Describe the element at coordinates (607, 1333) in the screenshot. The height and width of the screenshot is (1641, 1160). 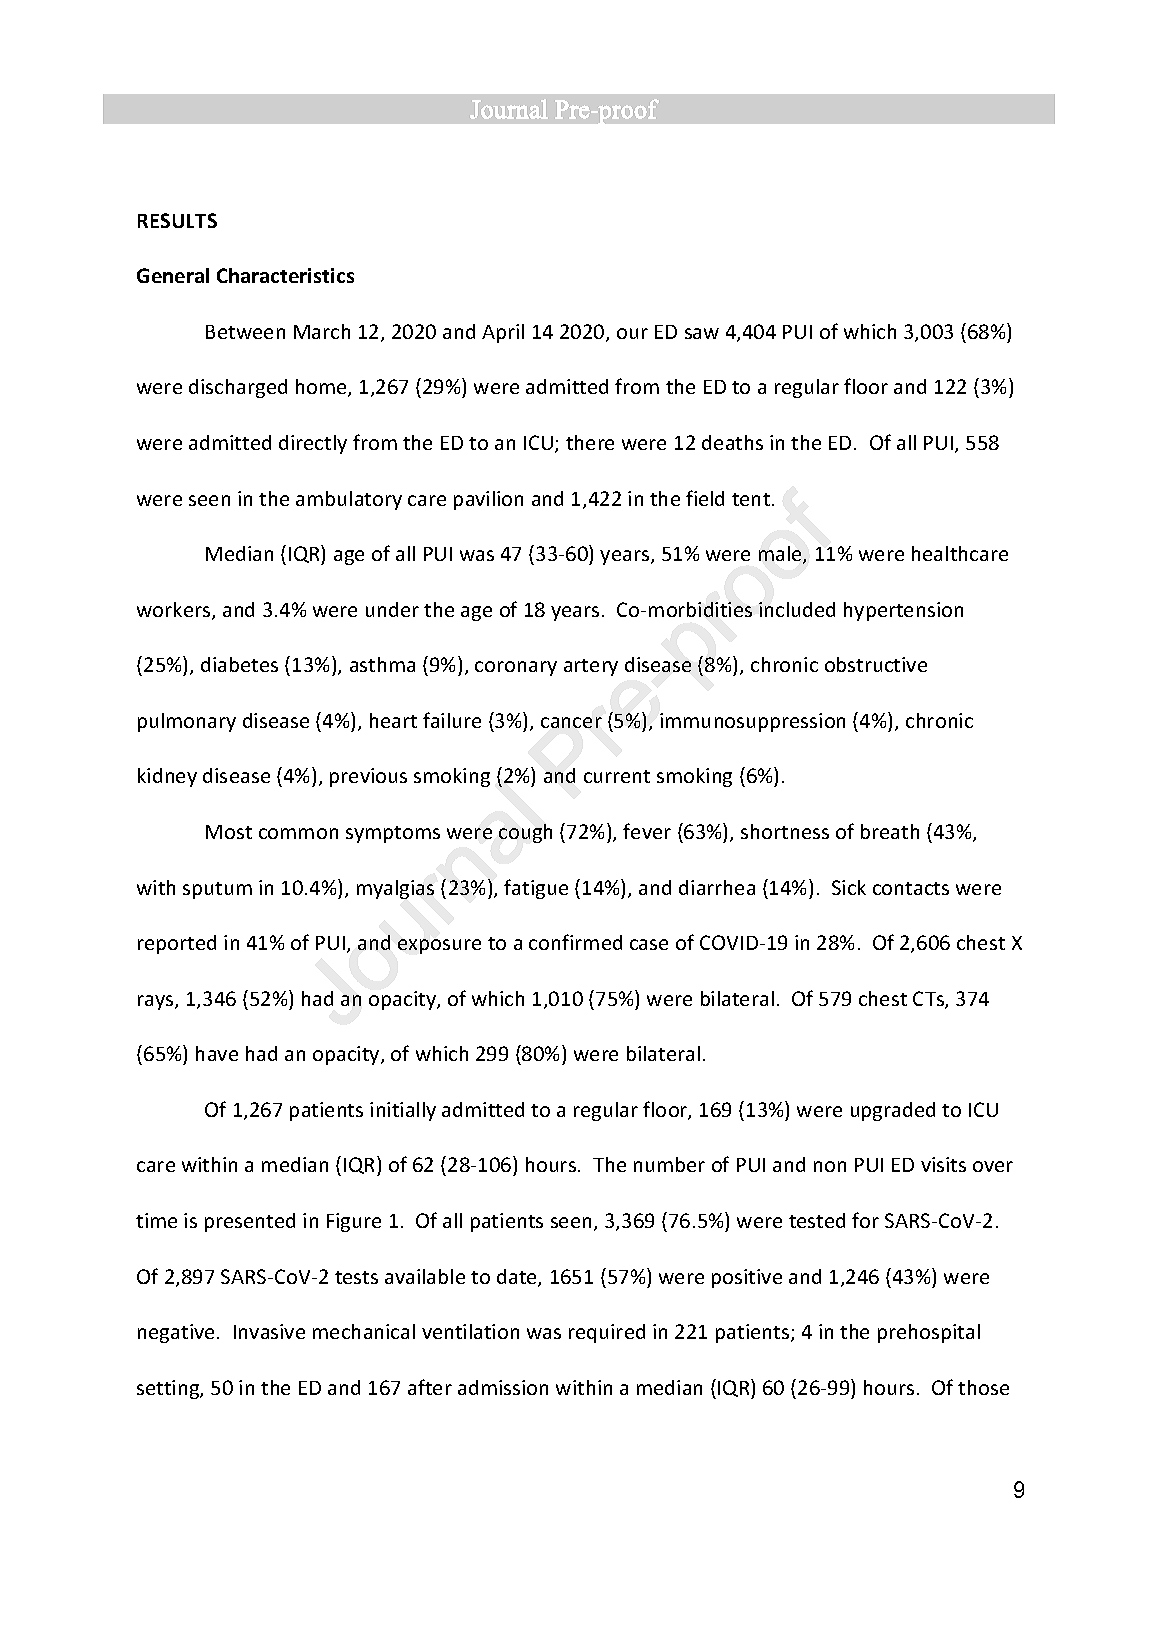
I see `required` at that location.
